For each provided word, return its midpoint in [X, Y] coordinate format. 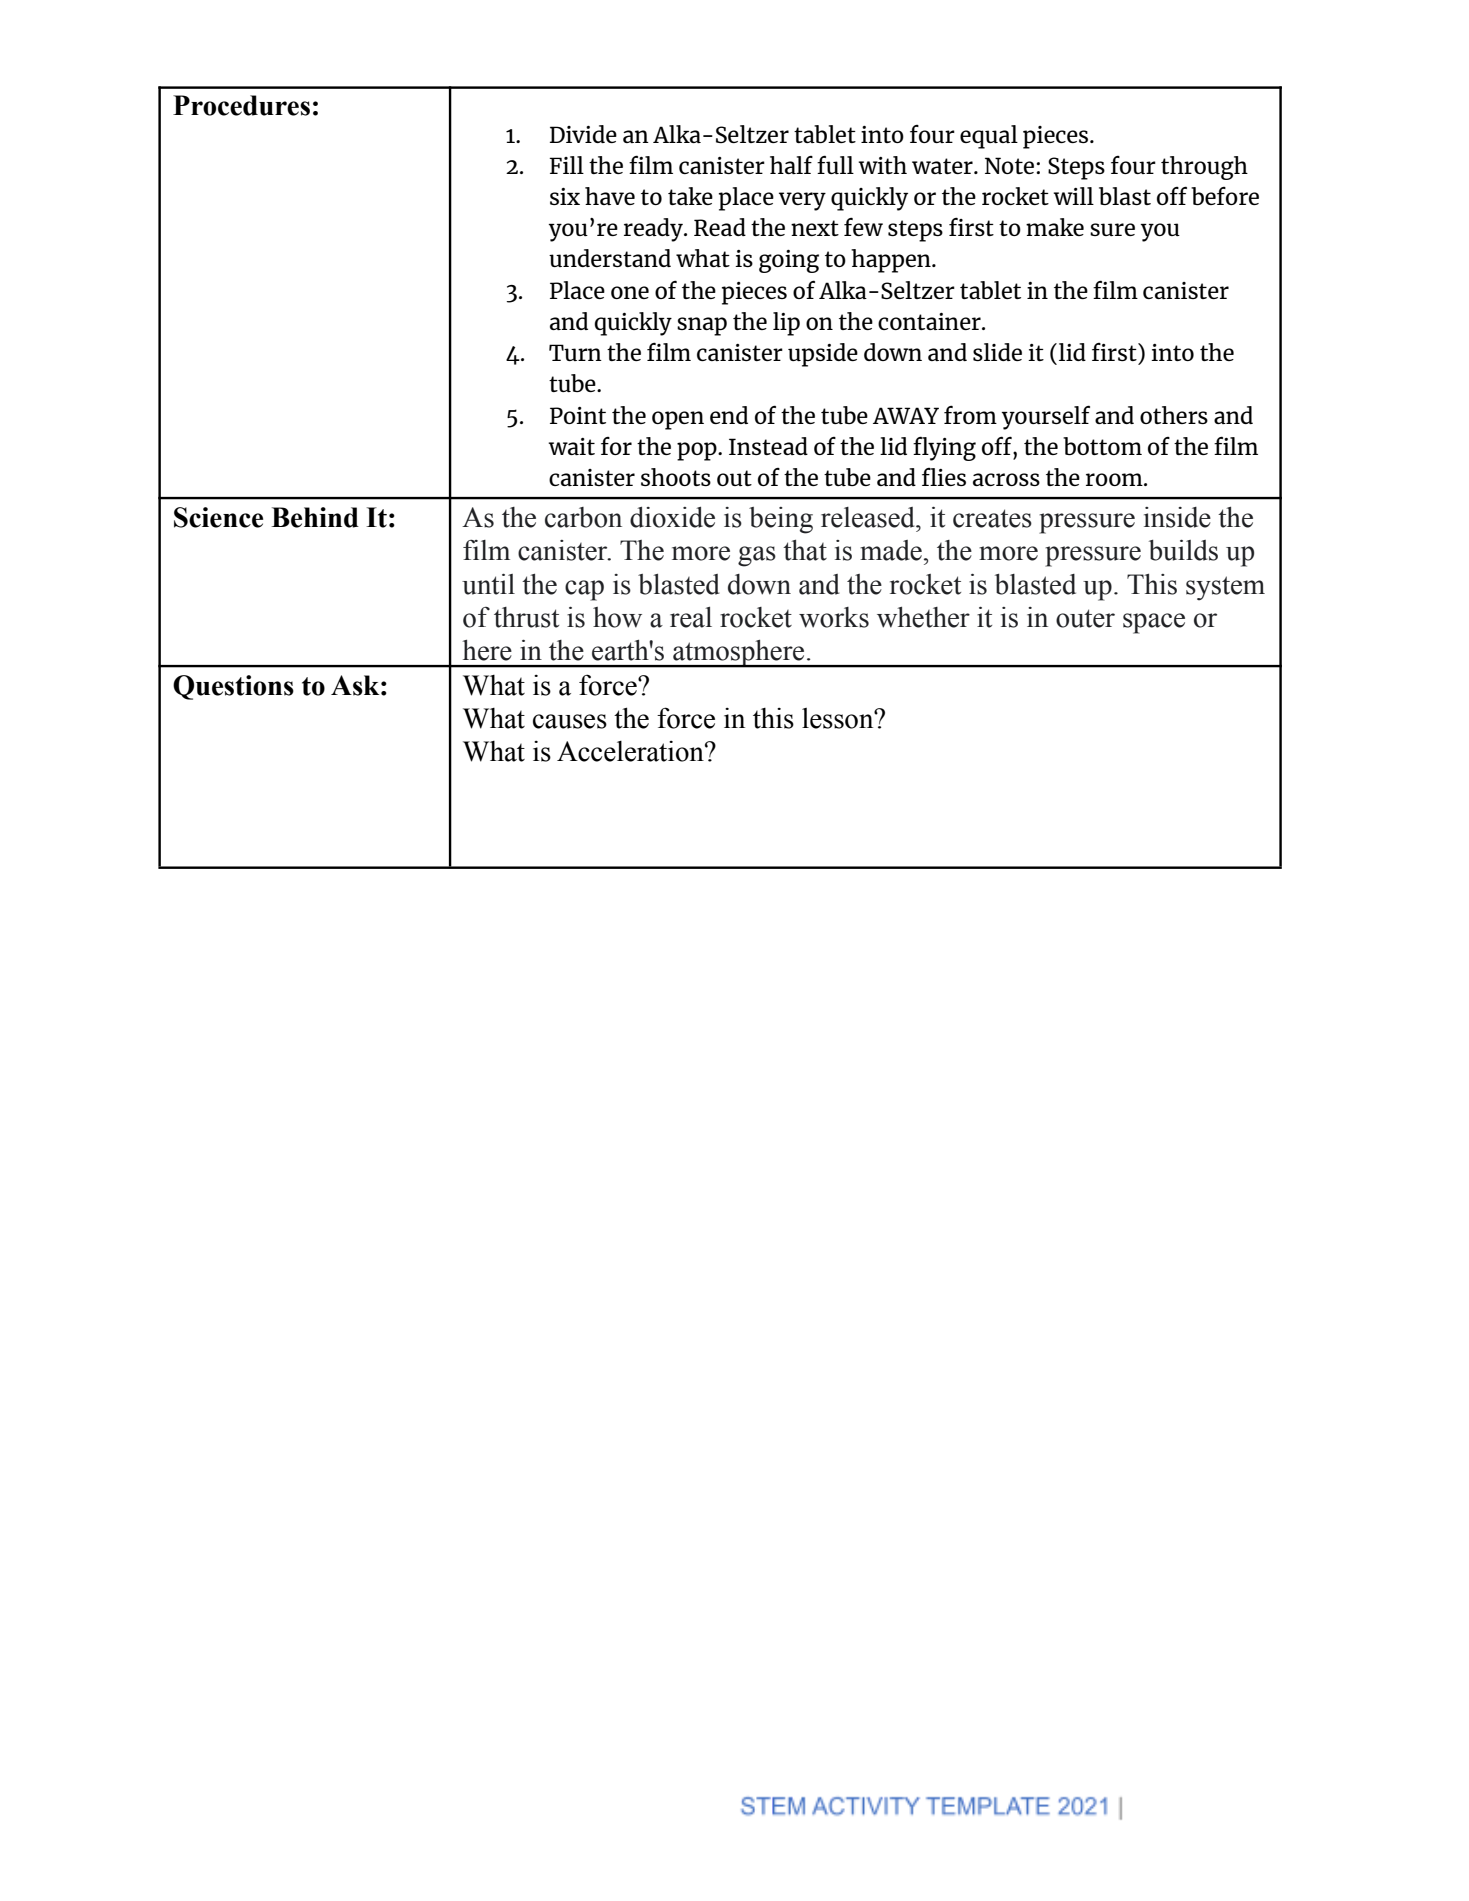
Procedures [241, 105]
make [1055, 227]
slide [997, 352]
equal [989, 137]
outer [1085, 618]
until [488, 584]
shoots [676, 477]
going [789, 261]
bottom [1102, 446]
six [565, 196]
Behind [315, 517]
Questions [233, 687]
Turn [575, 352]
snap [702, 326]
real [691, 617]
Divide [583, 134]
